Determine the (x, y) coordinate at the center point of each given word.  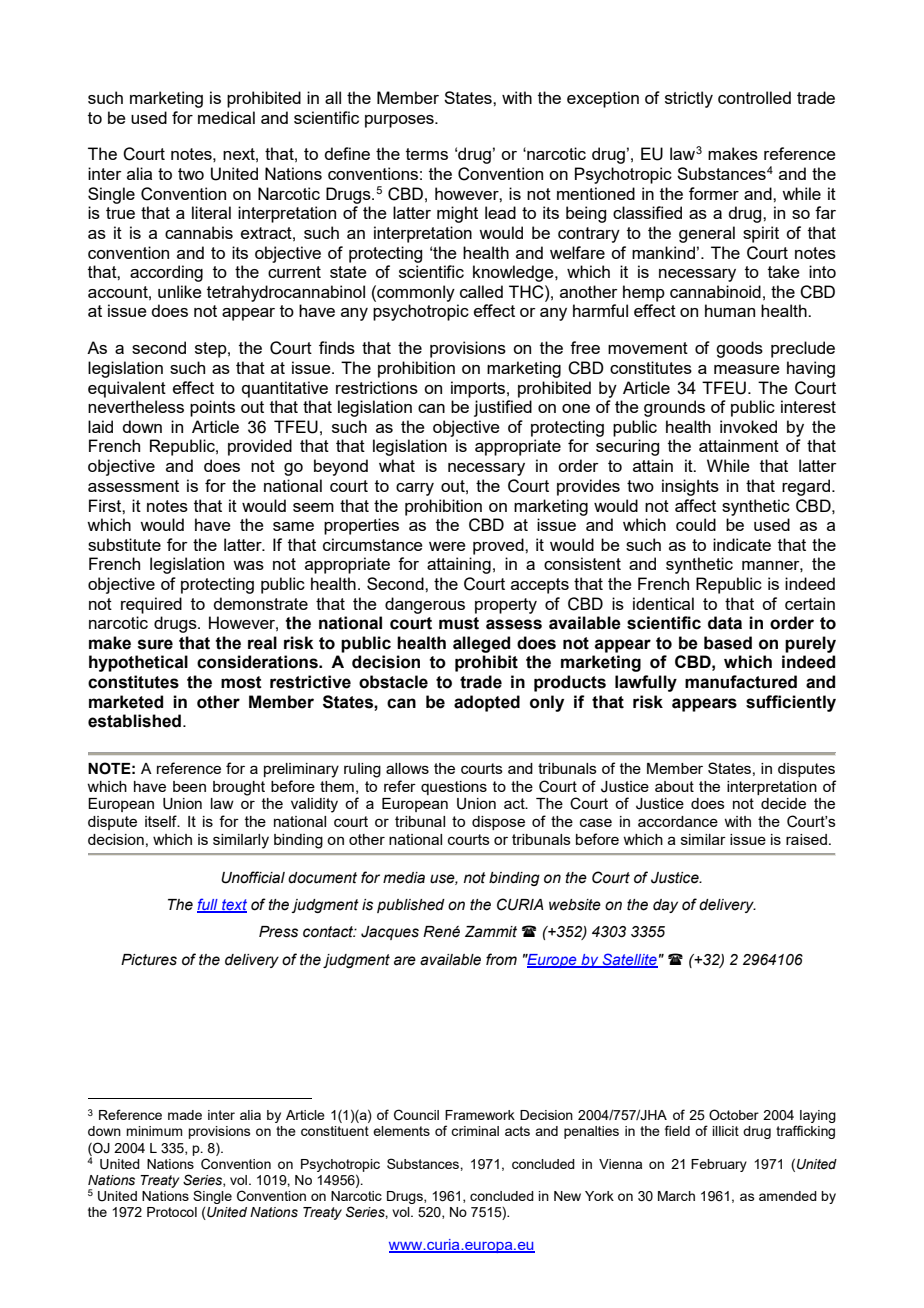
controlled (754, 97)
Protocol (172, 1212)
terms (427, 154)
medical (226, 117)
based (728, 643)
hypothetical (138, 663)
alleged (481, 644)
